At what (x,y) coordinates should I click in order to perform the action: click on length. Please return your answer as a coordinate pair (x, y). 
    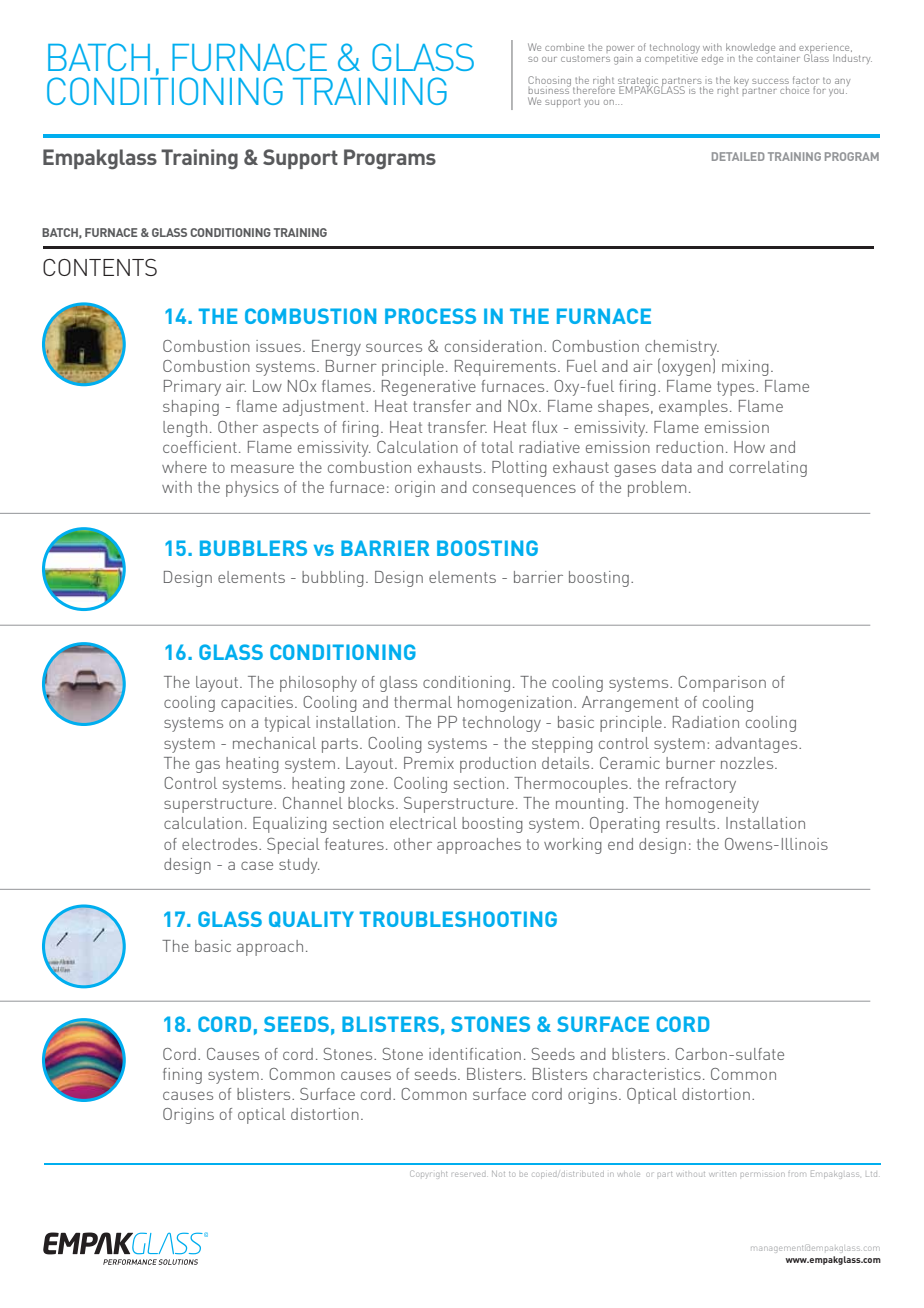
    Looking at the image, I should click on (185, 429).
